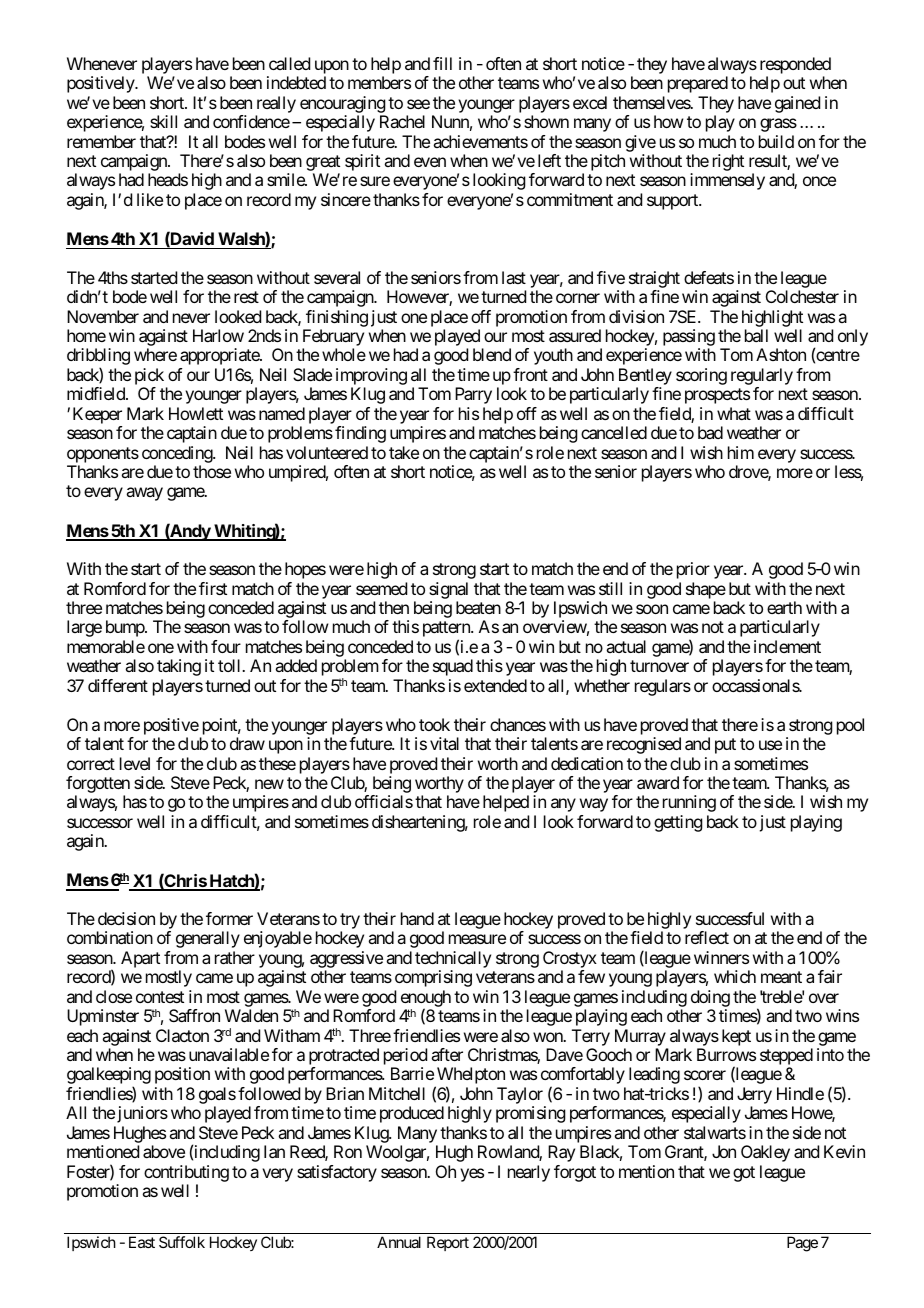  What do you see at coordinates (182, 1242) in the document?
I see `Suffolk` at bounding box center [182, 1242].
